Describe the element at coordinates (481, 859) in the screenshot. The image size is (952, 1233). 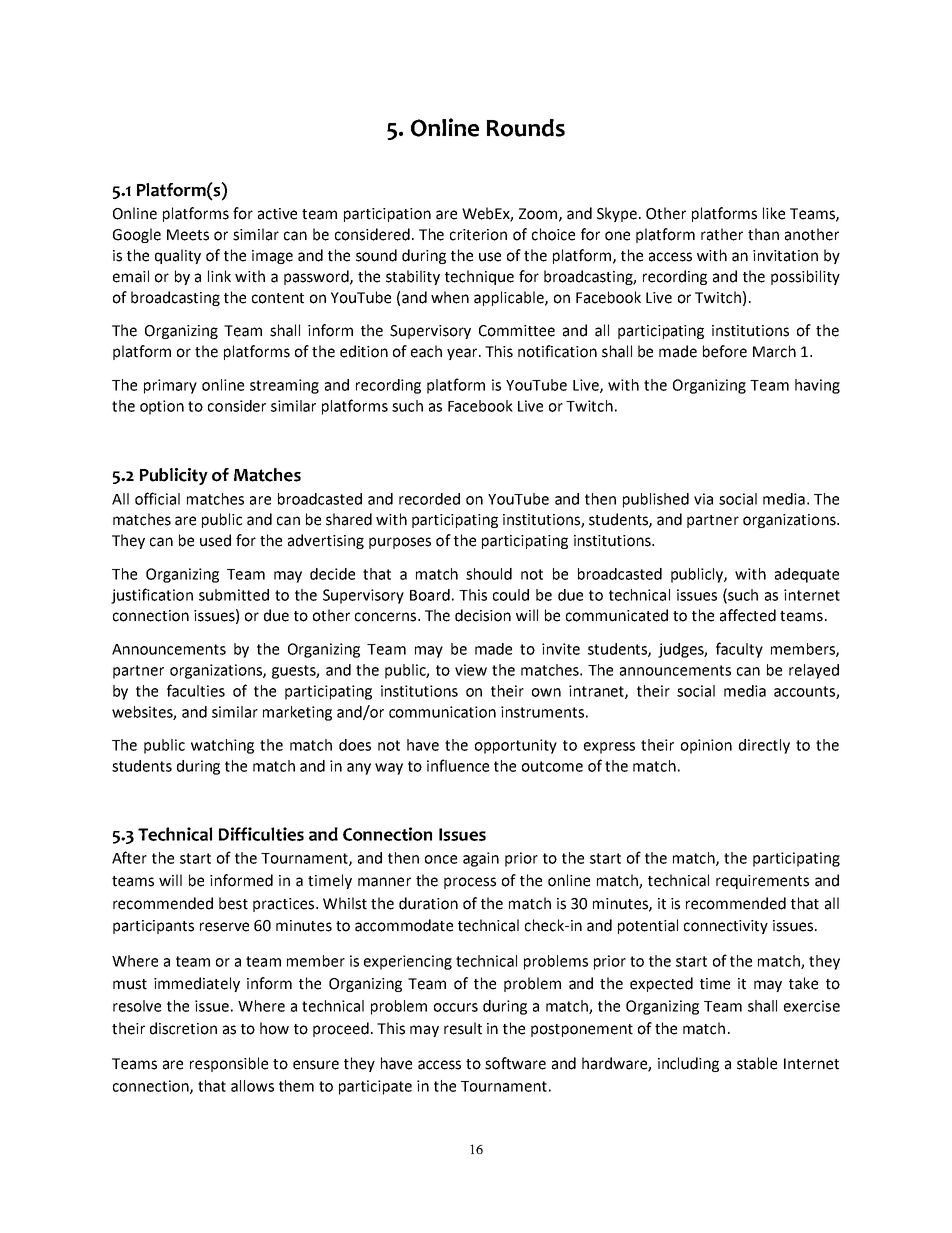
I see `again` at that location.
